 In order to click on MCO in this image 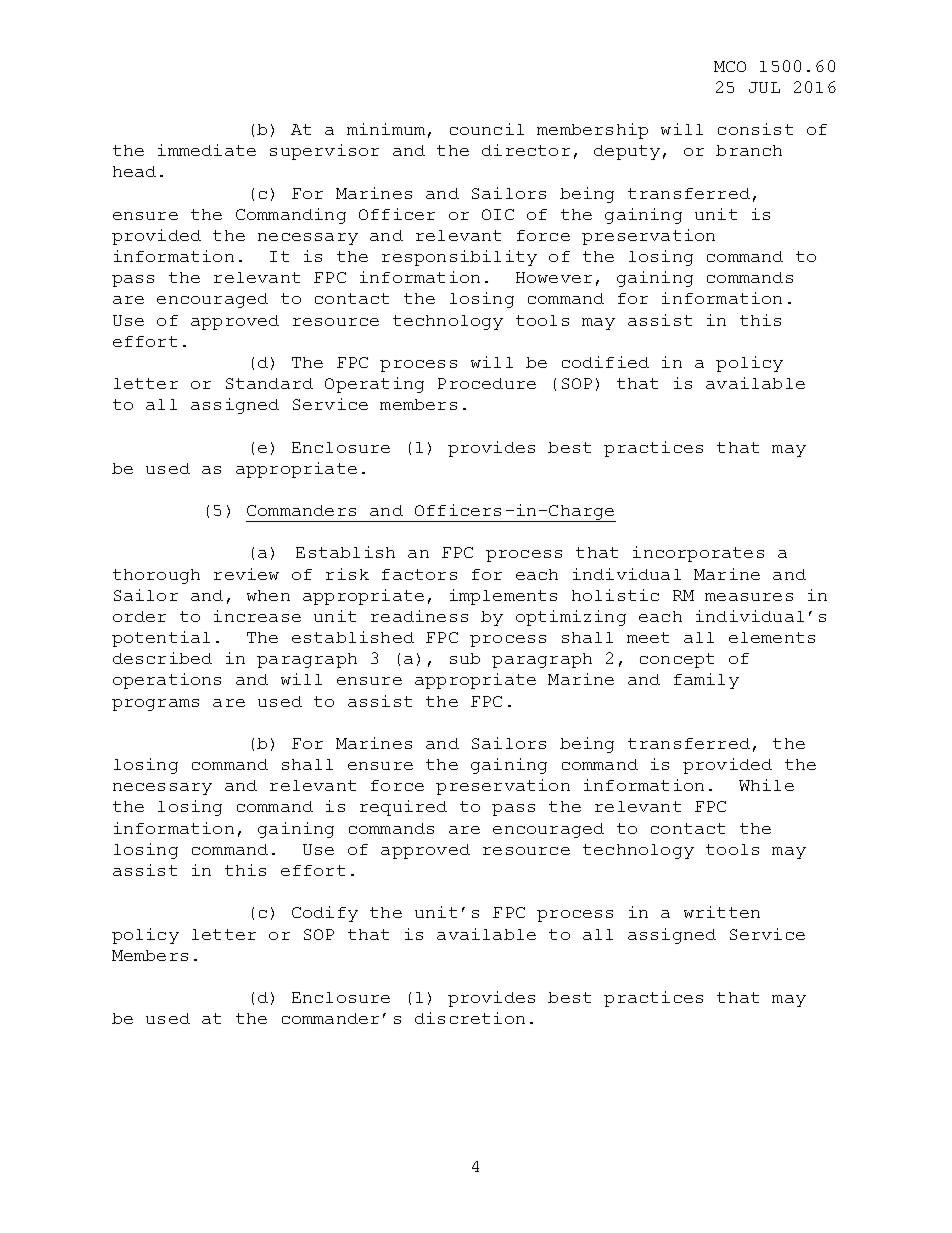, I will do `click(730, 66)`.
